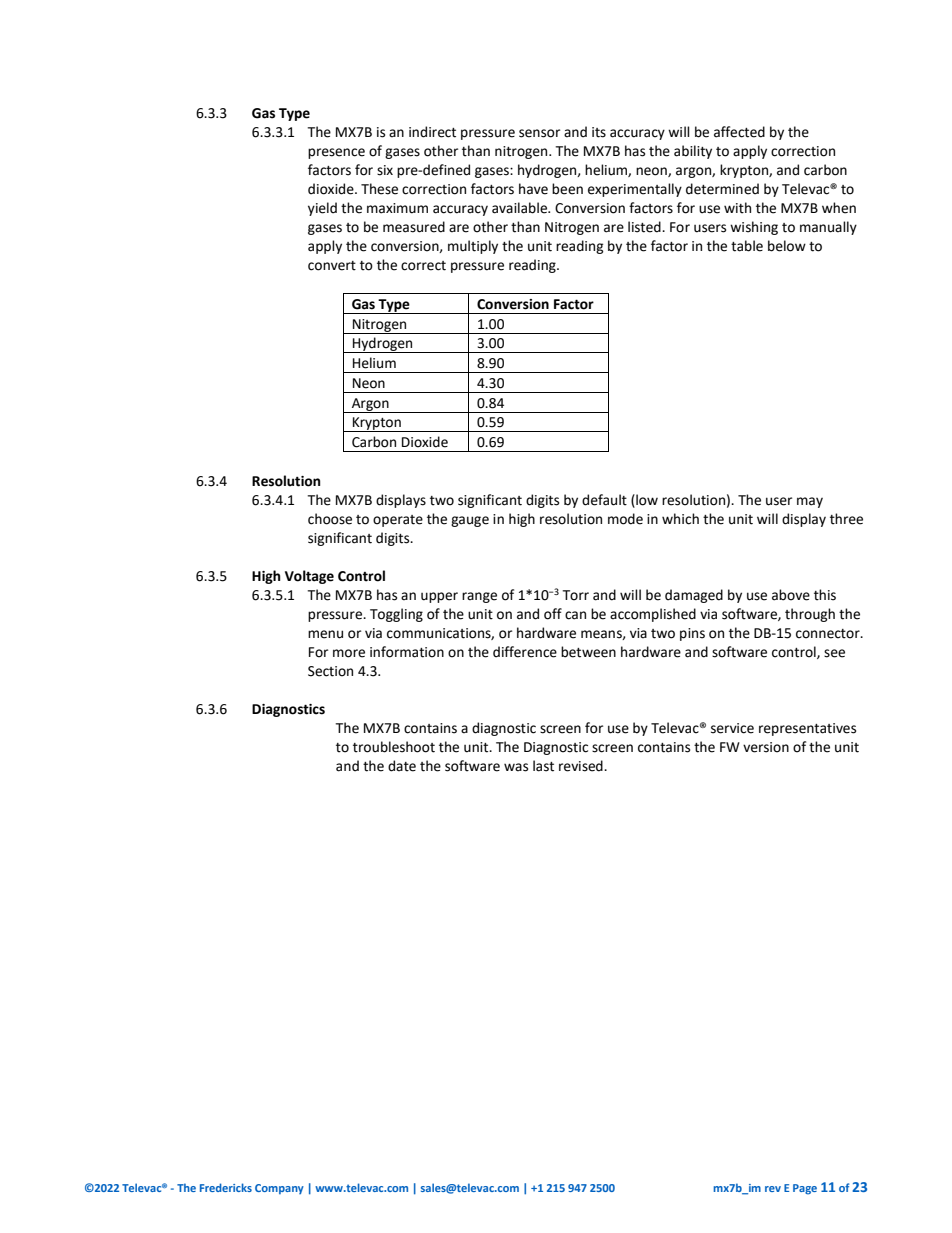 The height and width of the screenshot is (1233, 952). What do you see at coordinates (807, 729) in the screenshot?
I see `representatives` at bounding box center [807, 729].
